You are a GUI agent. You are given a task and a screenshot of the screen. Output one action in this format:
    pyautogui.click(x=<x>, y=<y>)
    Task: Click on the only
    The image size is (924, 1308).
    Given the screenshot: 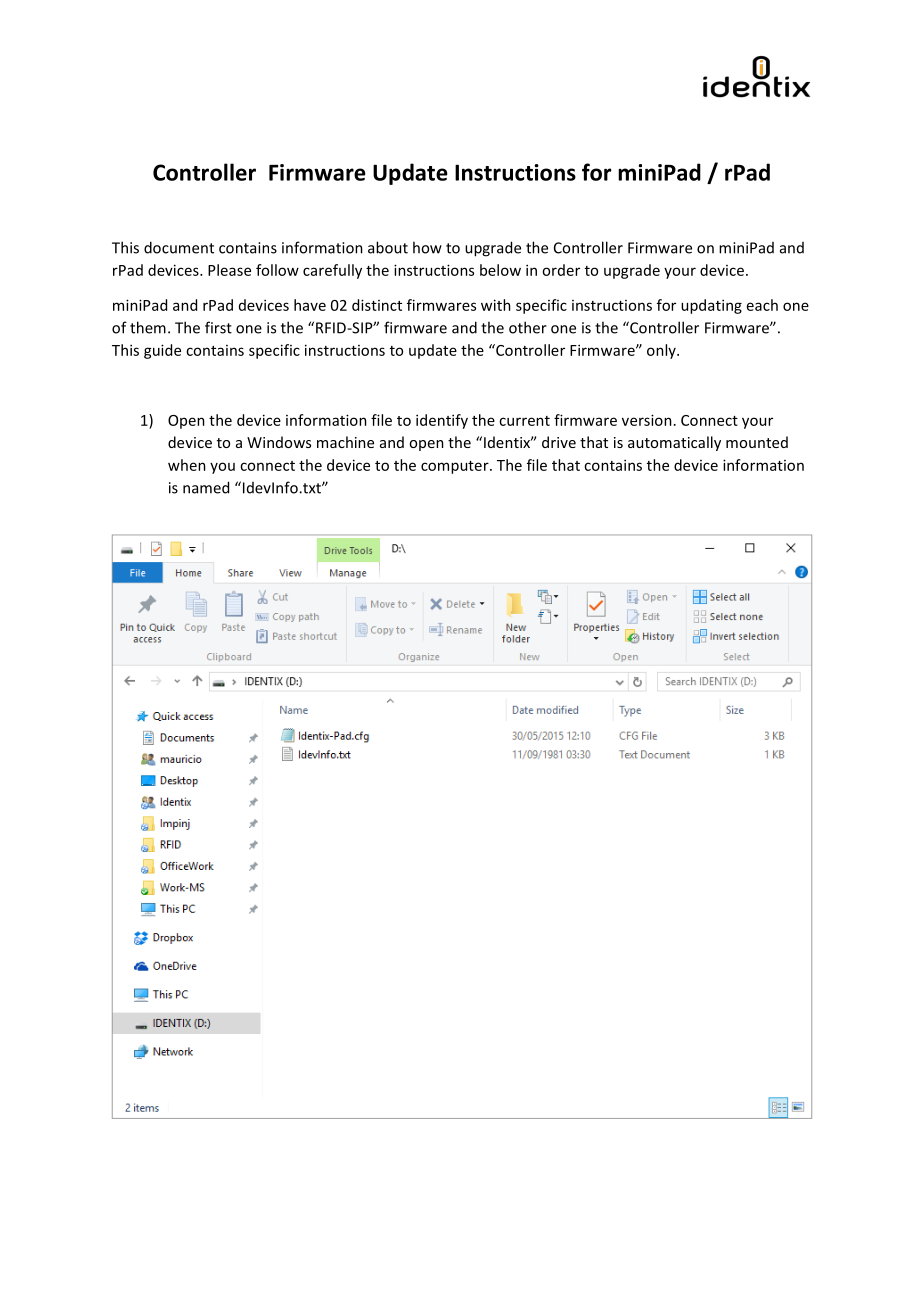 What is the action you would take?
    pyautogui.click(x=662, y=351)
